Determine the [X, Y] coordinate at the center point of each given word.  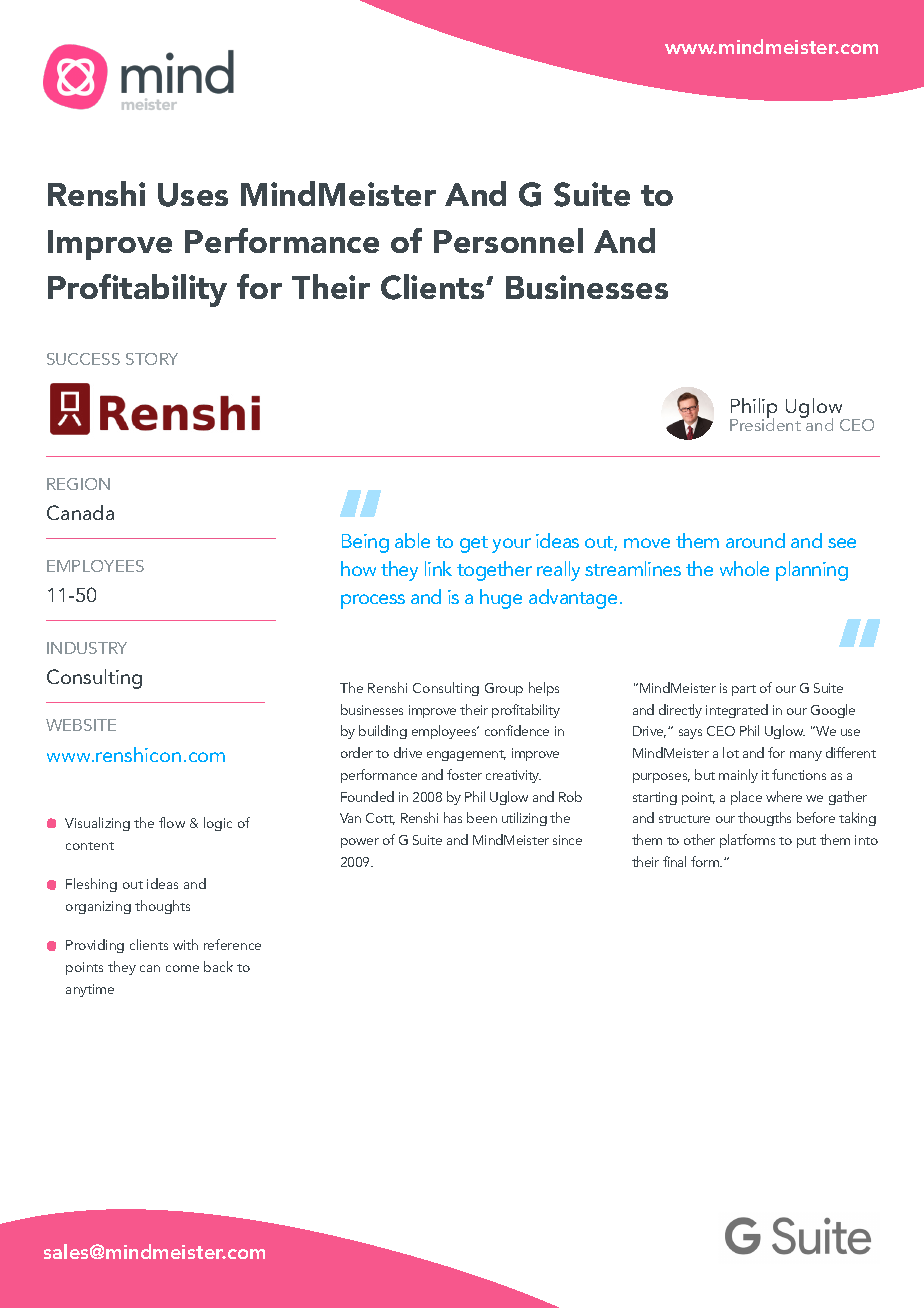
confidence [517, 730]
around [755, 540]
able [412, 540]
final [674, 861]
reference [232, 944]
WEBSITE [81, 725]
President [766, 423]
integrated [737, 711]
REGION [78, 484]
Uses [193, 195]
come [182, 968]
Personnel [508, 240]
